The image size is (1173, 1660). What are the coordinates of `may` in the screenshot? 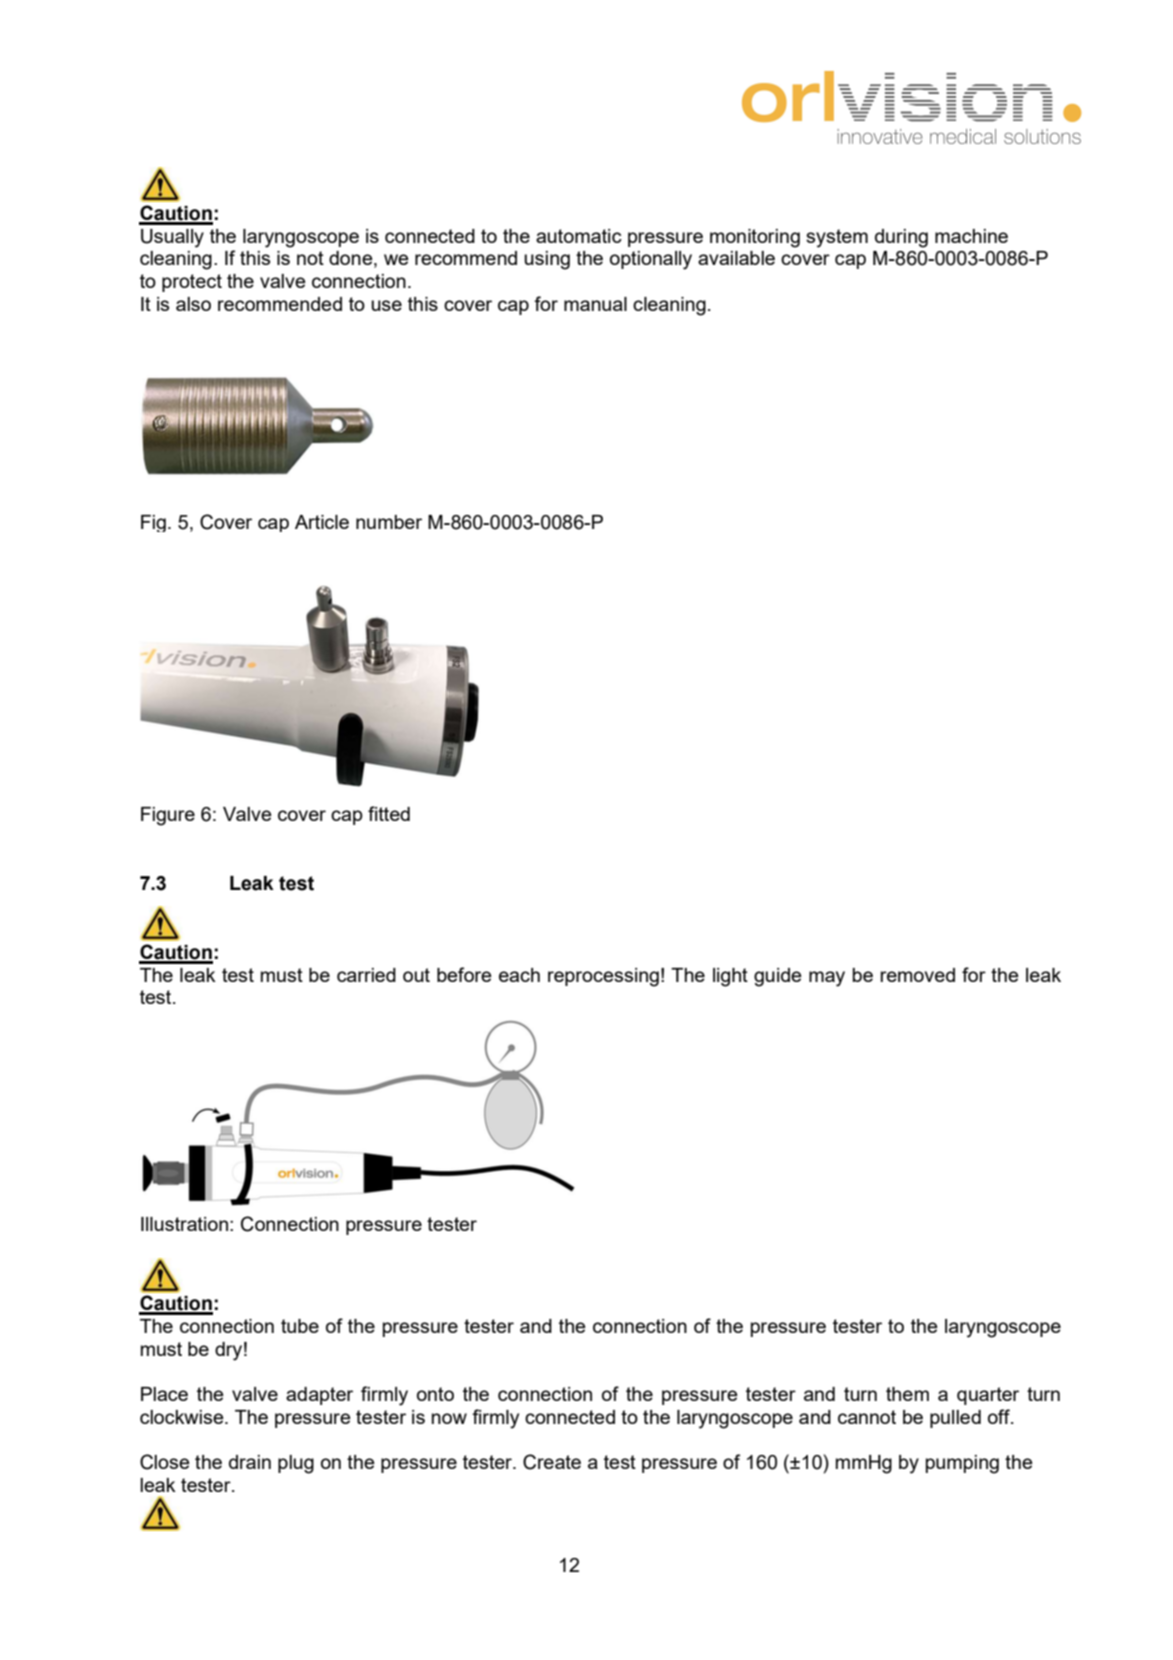 It's located at (827, 979).
